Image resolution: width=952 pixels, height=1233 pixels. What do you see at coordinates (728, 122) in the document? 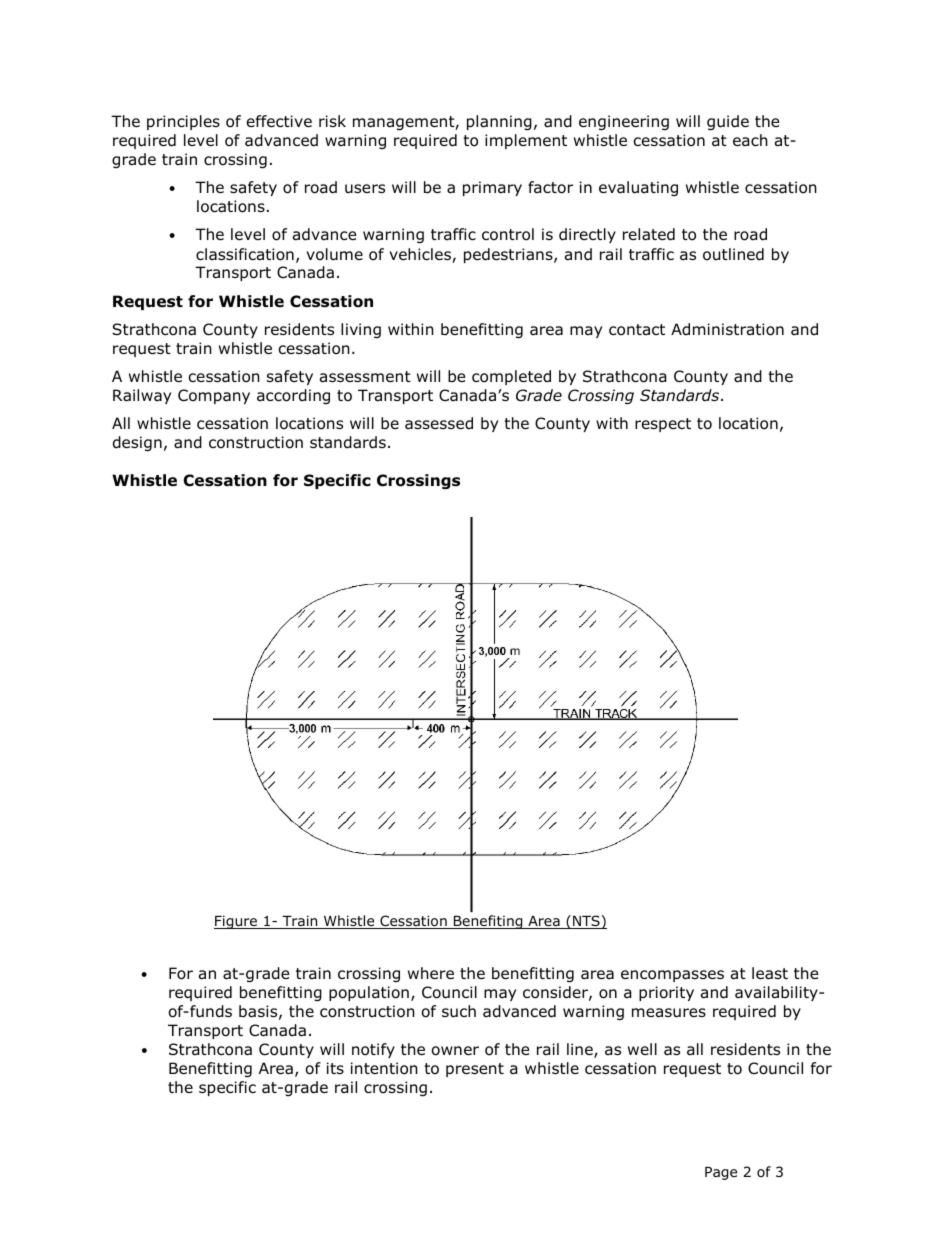
I see `guide` at bounding box center [728, 122].
